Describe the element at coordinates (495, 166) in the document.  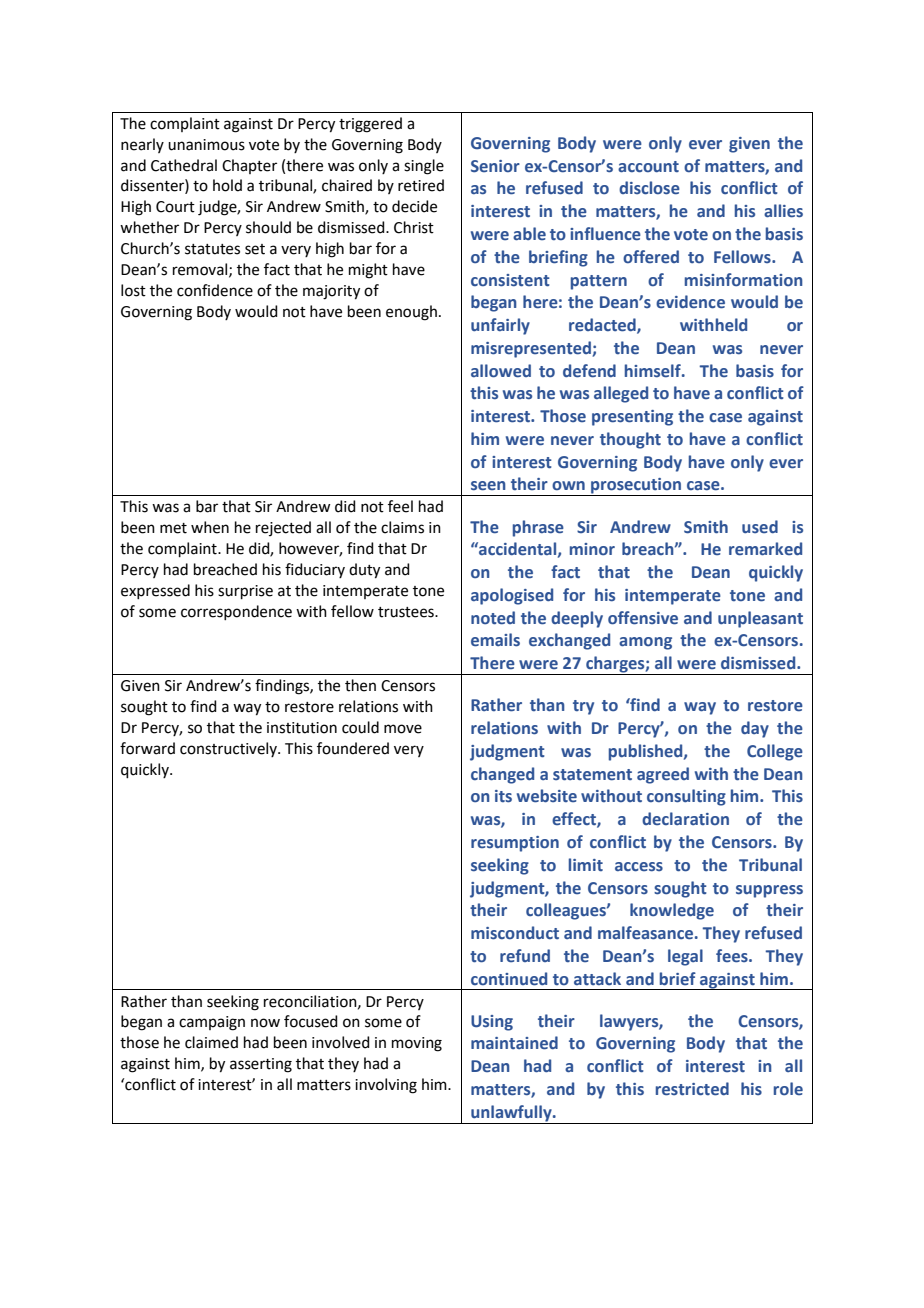
I see `Senior` at that location.
